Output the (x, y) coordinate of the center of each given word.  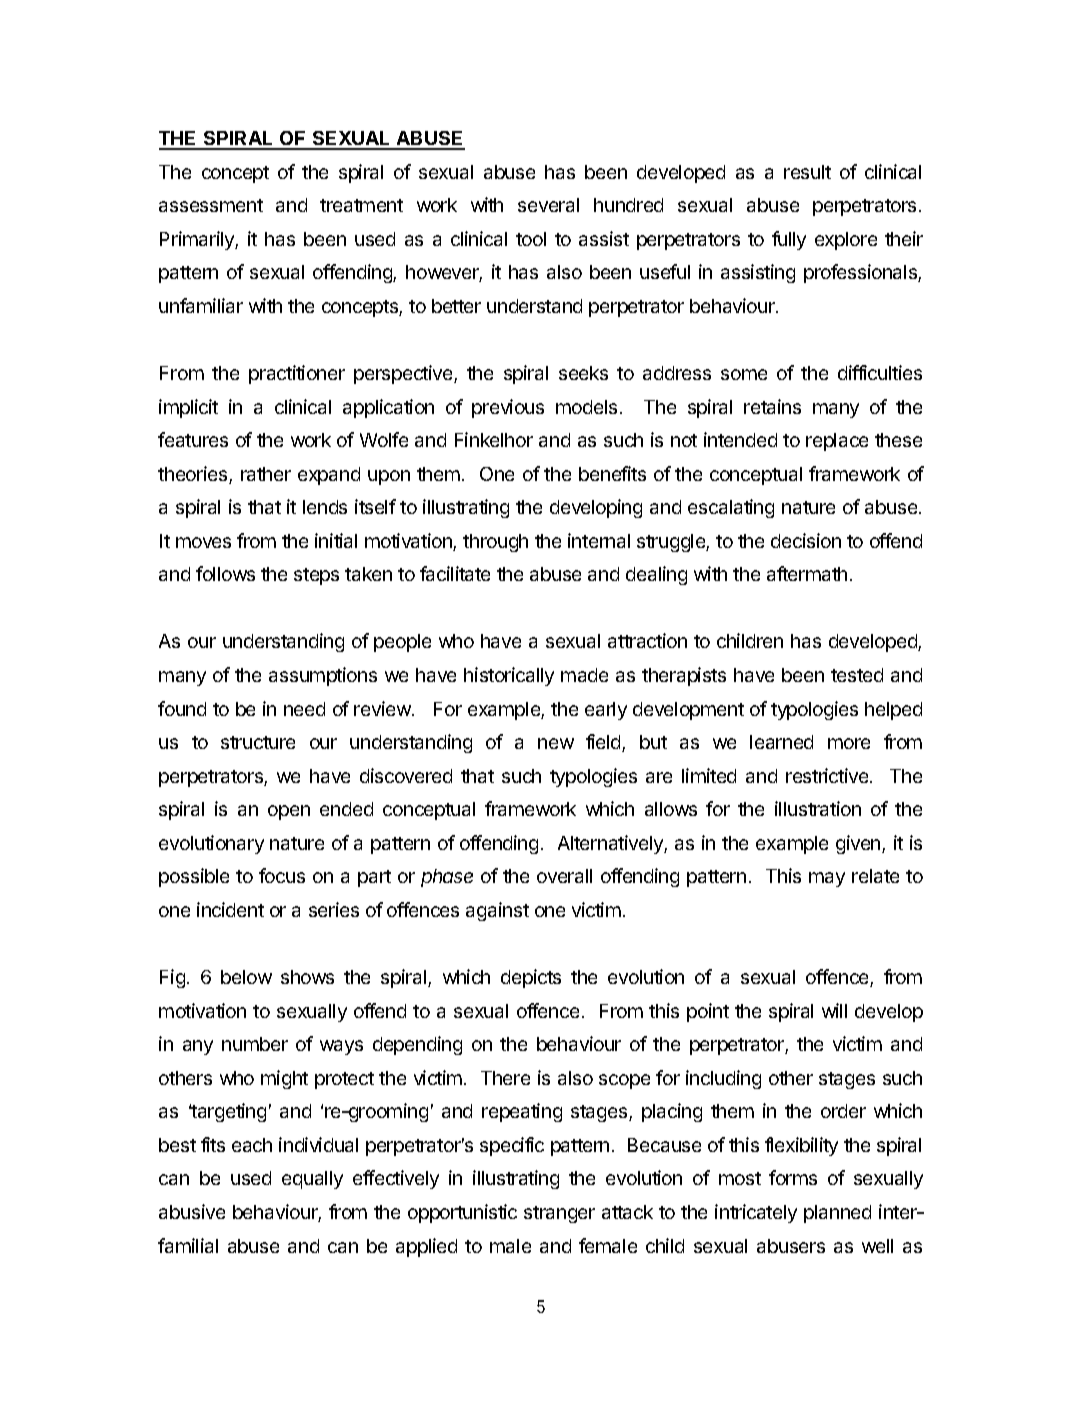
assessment (211, 205)
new (556, 743)
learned (781, 742)
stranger (559, 1214)
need (304, 709)
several (548, 205)
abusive (192, 1211)
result (807, 172)
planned (837, 1214)
